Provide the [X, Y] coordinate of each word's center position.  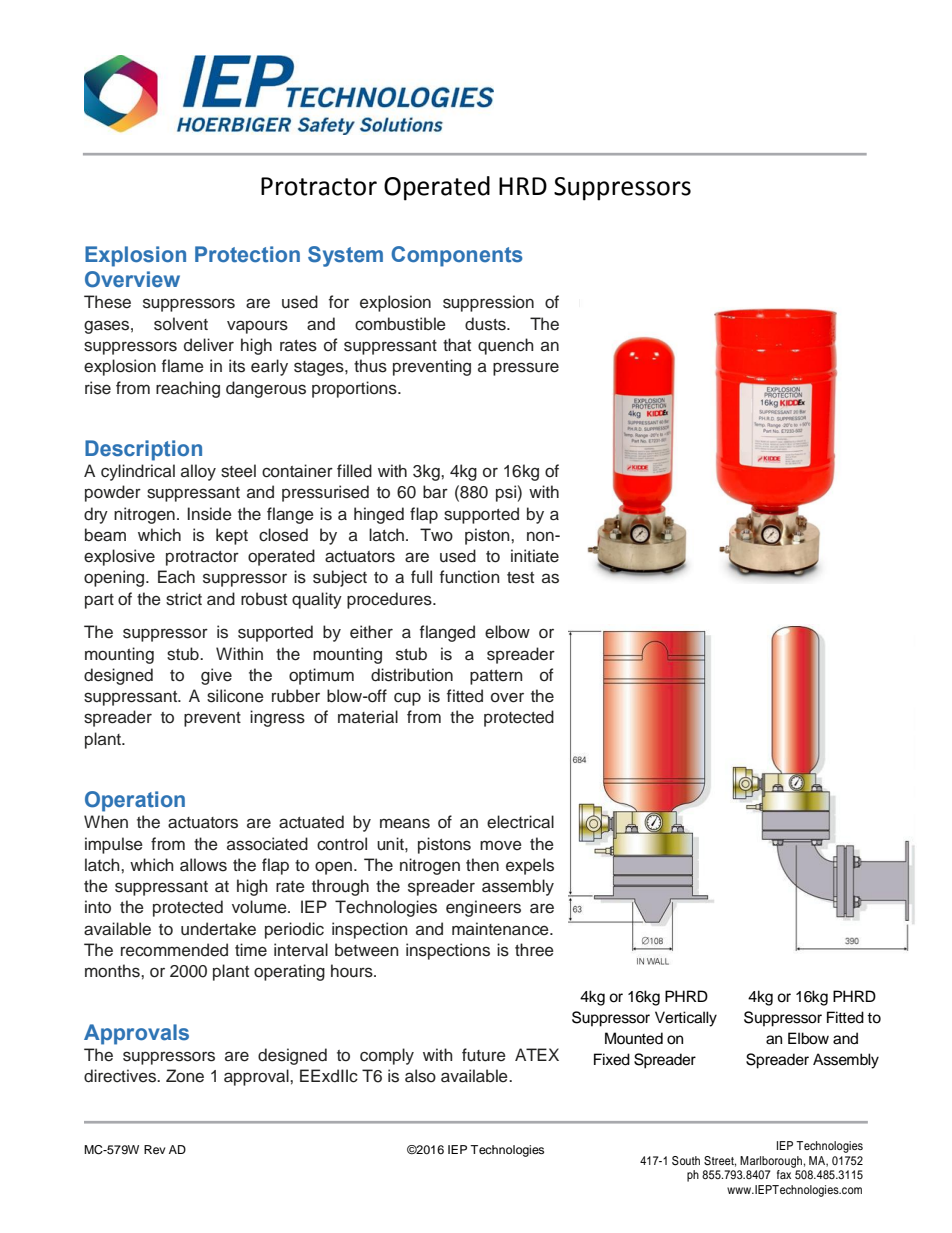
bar [435, 492]
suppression [488, 303]
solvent [181, 324]
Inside [209, 514]
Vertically [686, 1019]
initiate [535, 556]
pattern [496, 677]
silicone [235, 696]
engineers [483, 908]
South [686, 1161]
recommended [174, 950]
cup [407, 699]
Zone [185, 1076]
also [420, 1076]
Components [457, 256]
